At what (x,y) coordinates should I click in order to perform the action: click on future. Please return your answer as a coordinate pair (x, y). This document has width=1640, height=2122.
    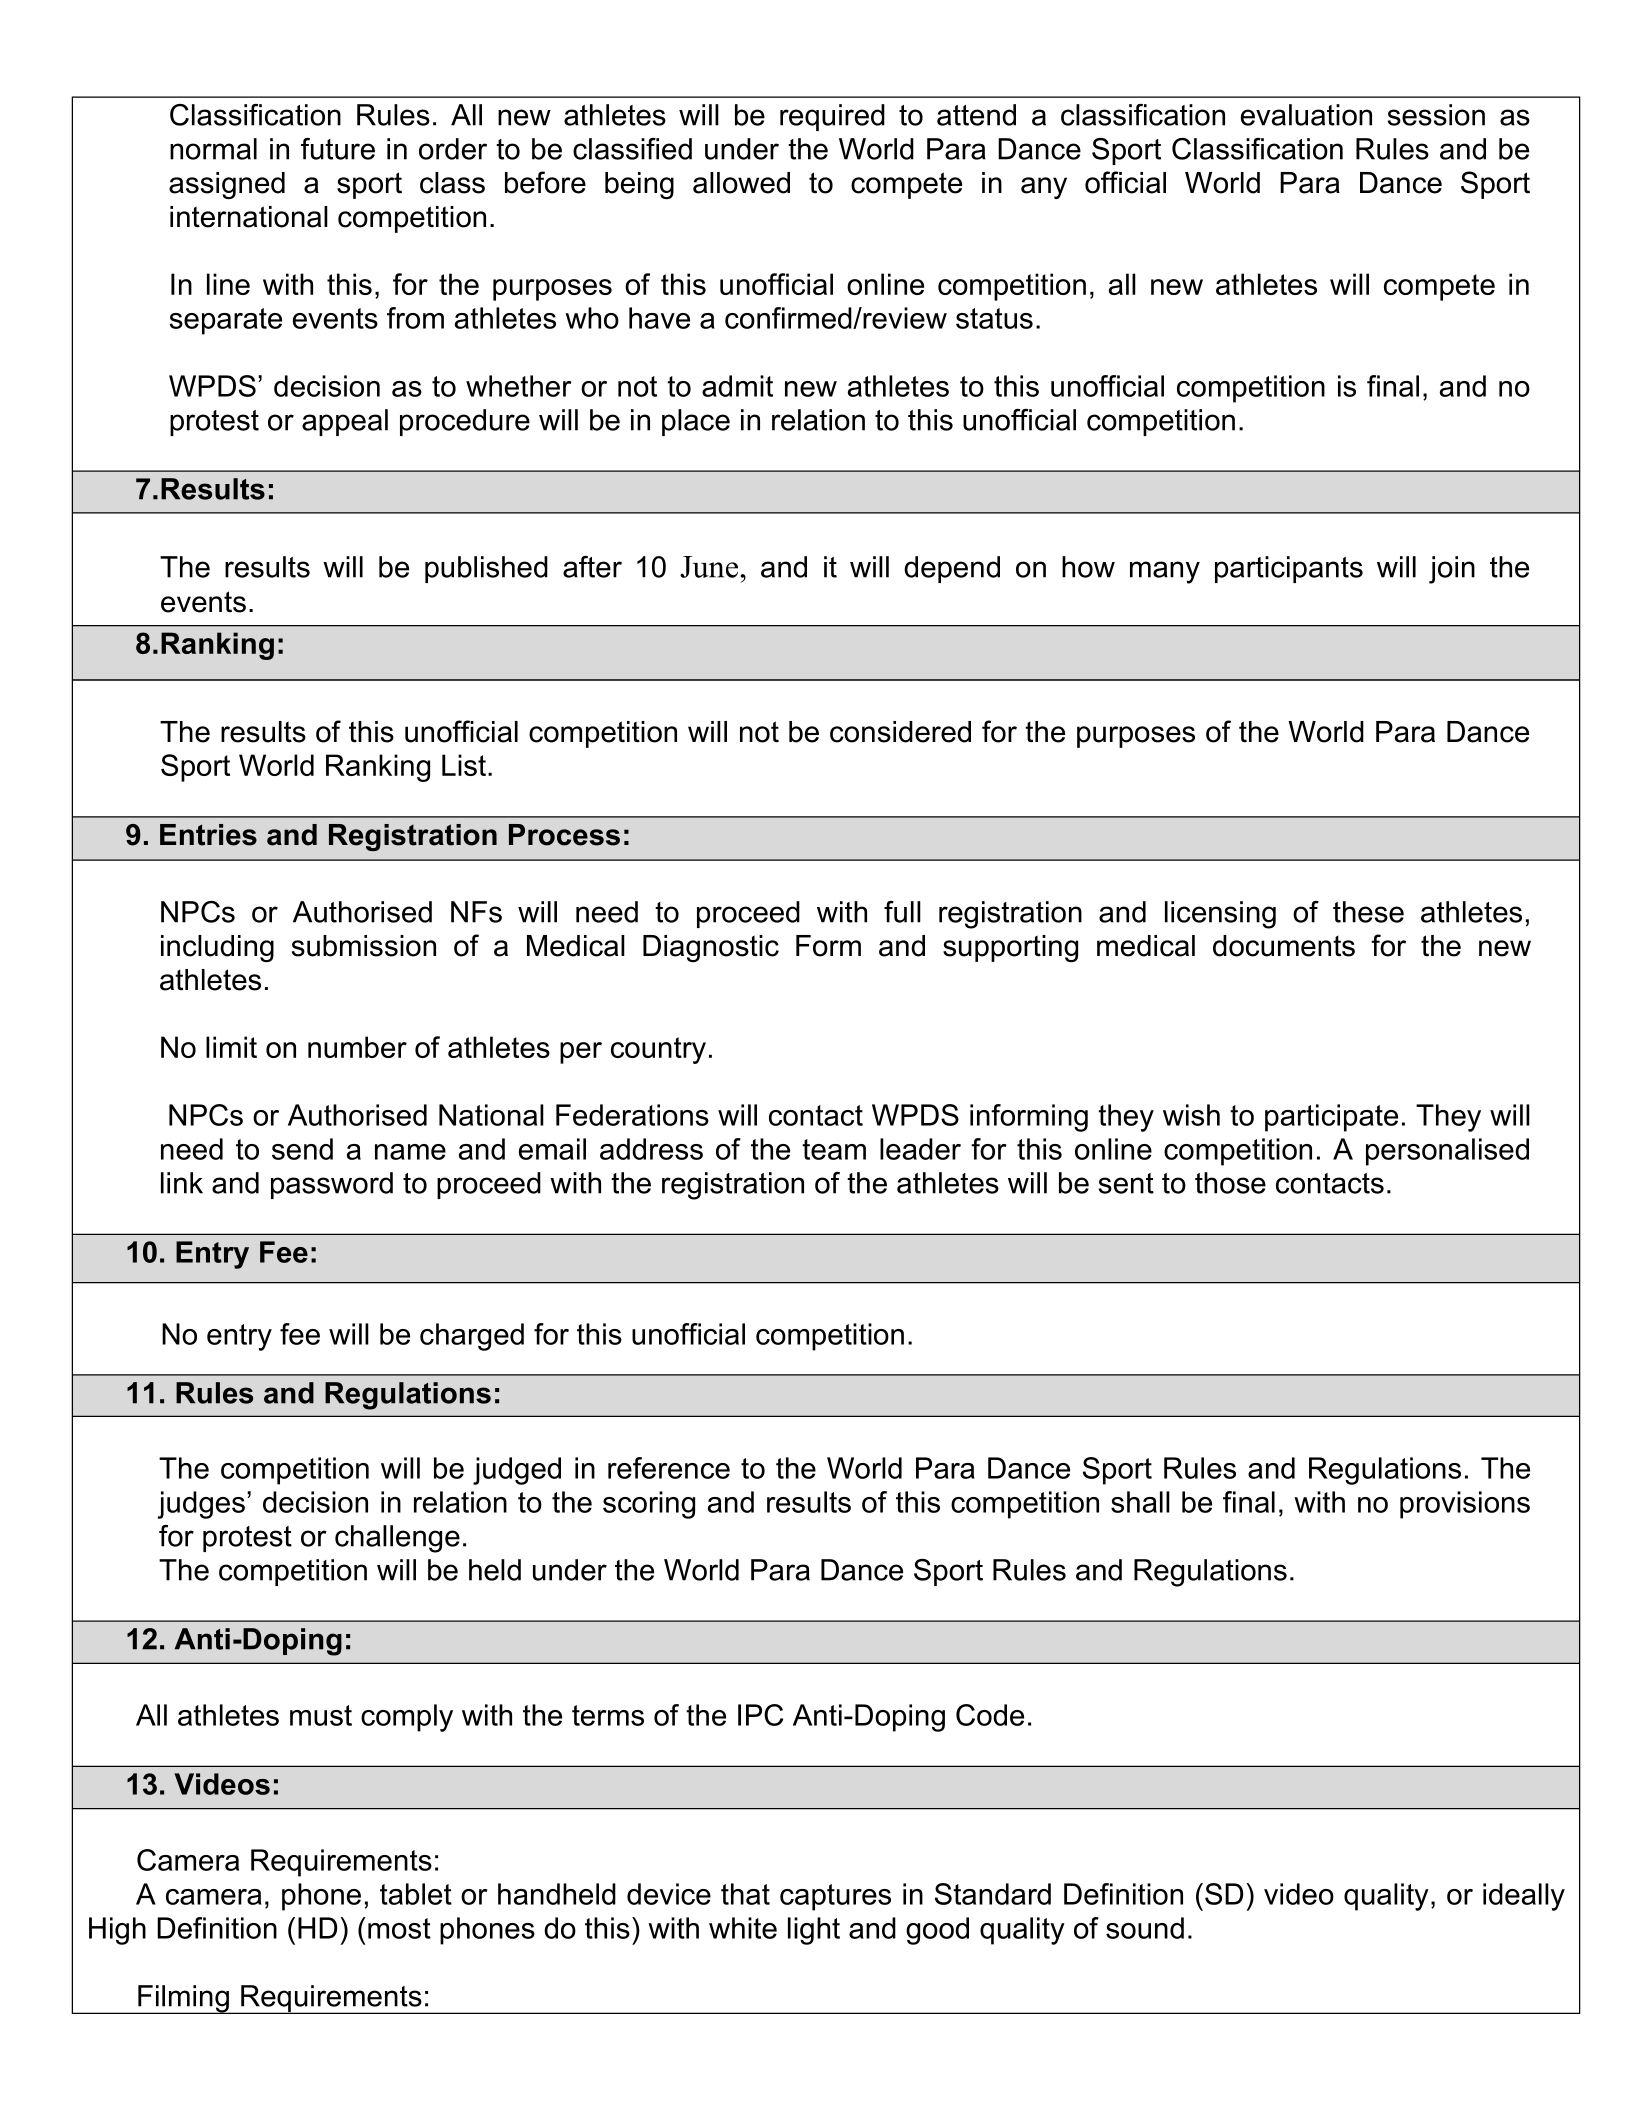
    Looking at the image, I should click on (338, 149).
